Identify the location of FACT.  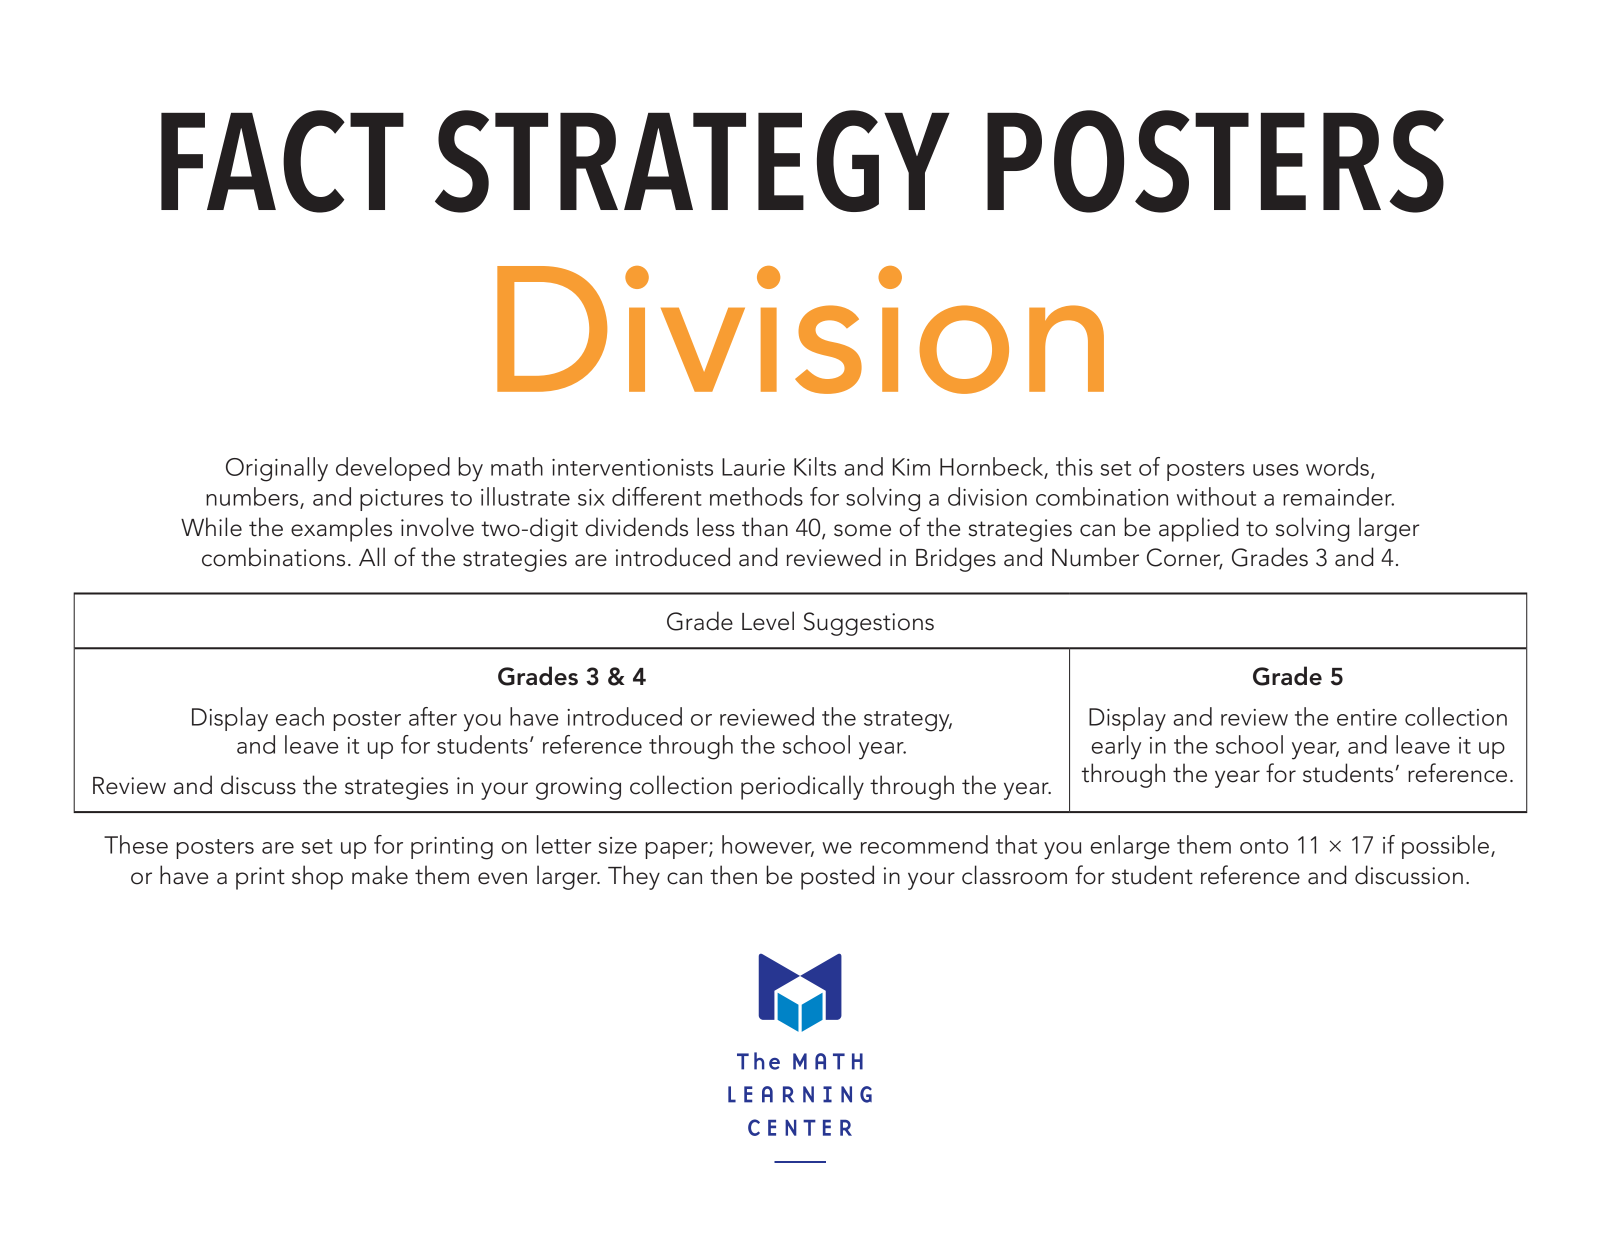
(282, 161).
